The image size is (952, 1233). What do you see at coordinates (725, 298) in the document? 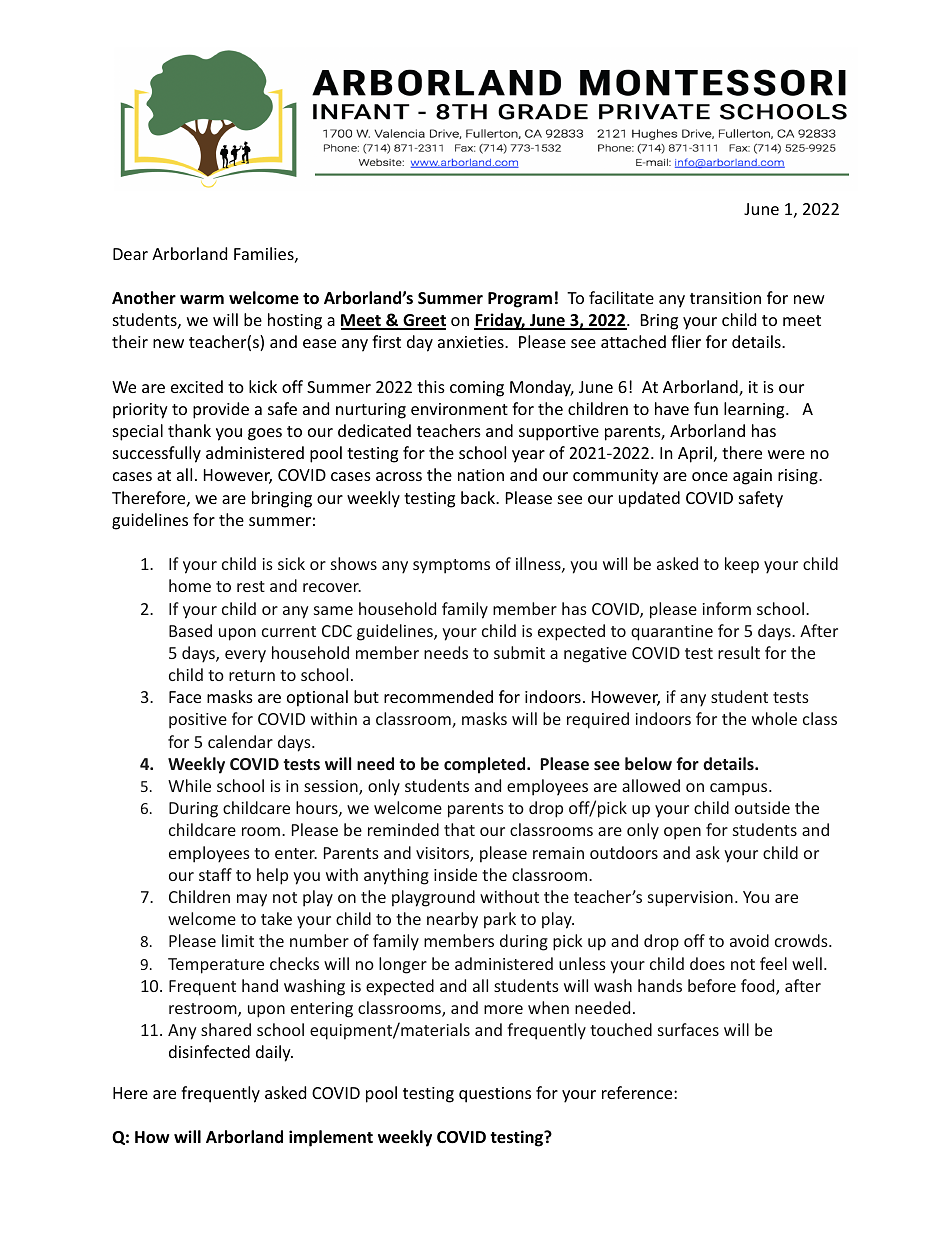
I see `transition` at bounding box center [725, 298].
